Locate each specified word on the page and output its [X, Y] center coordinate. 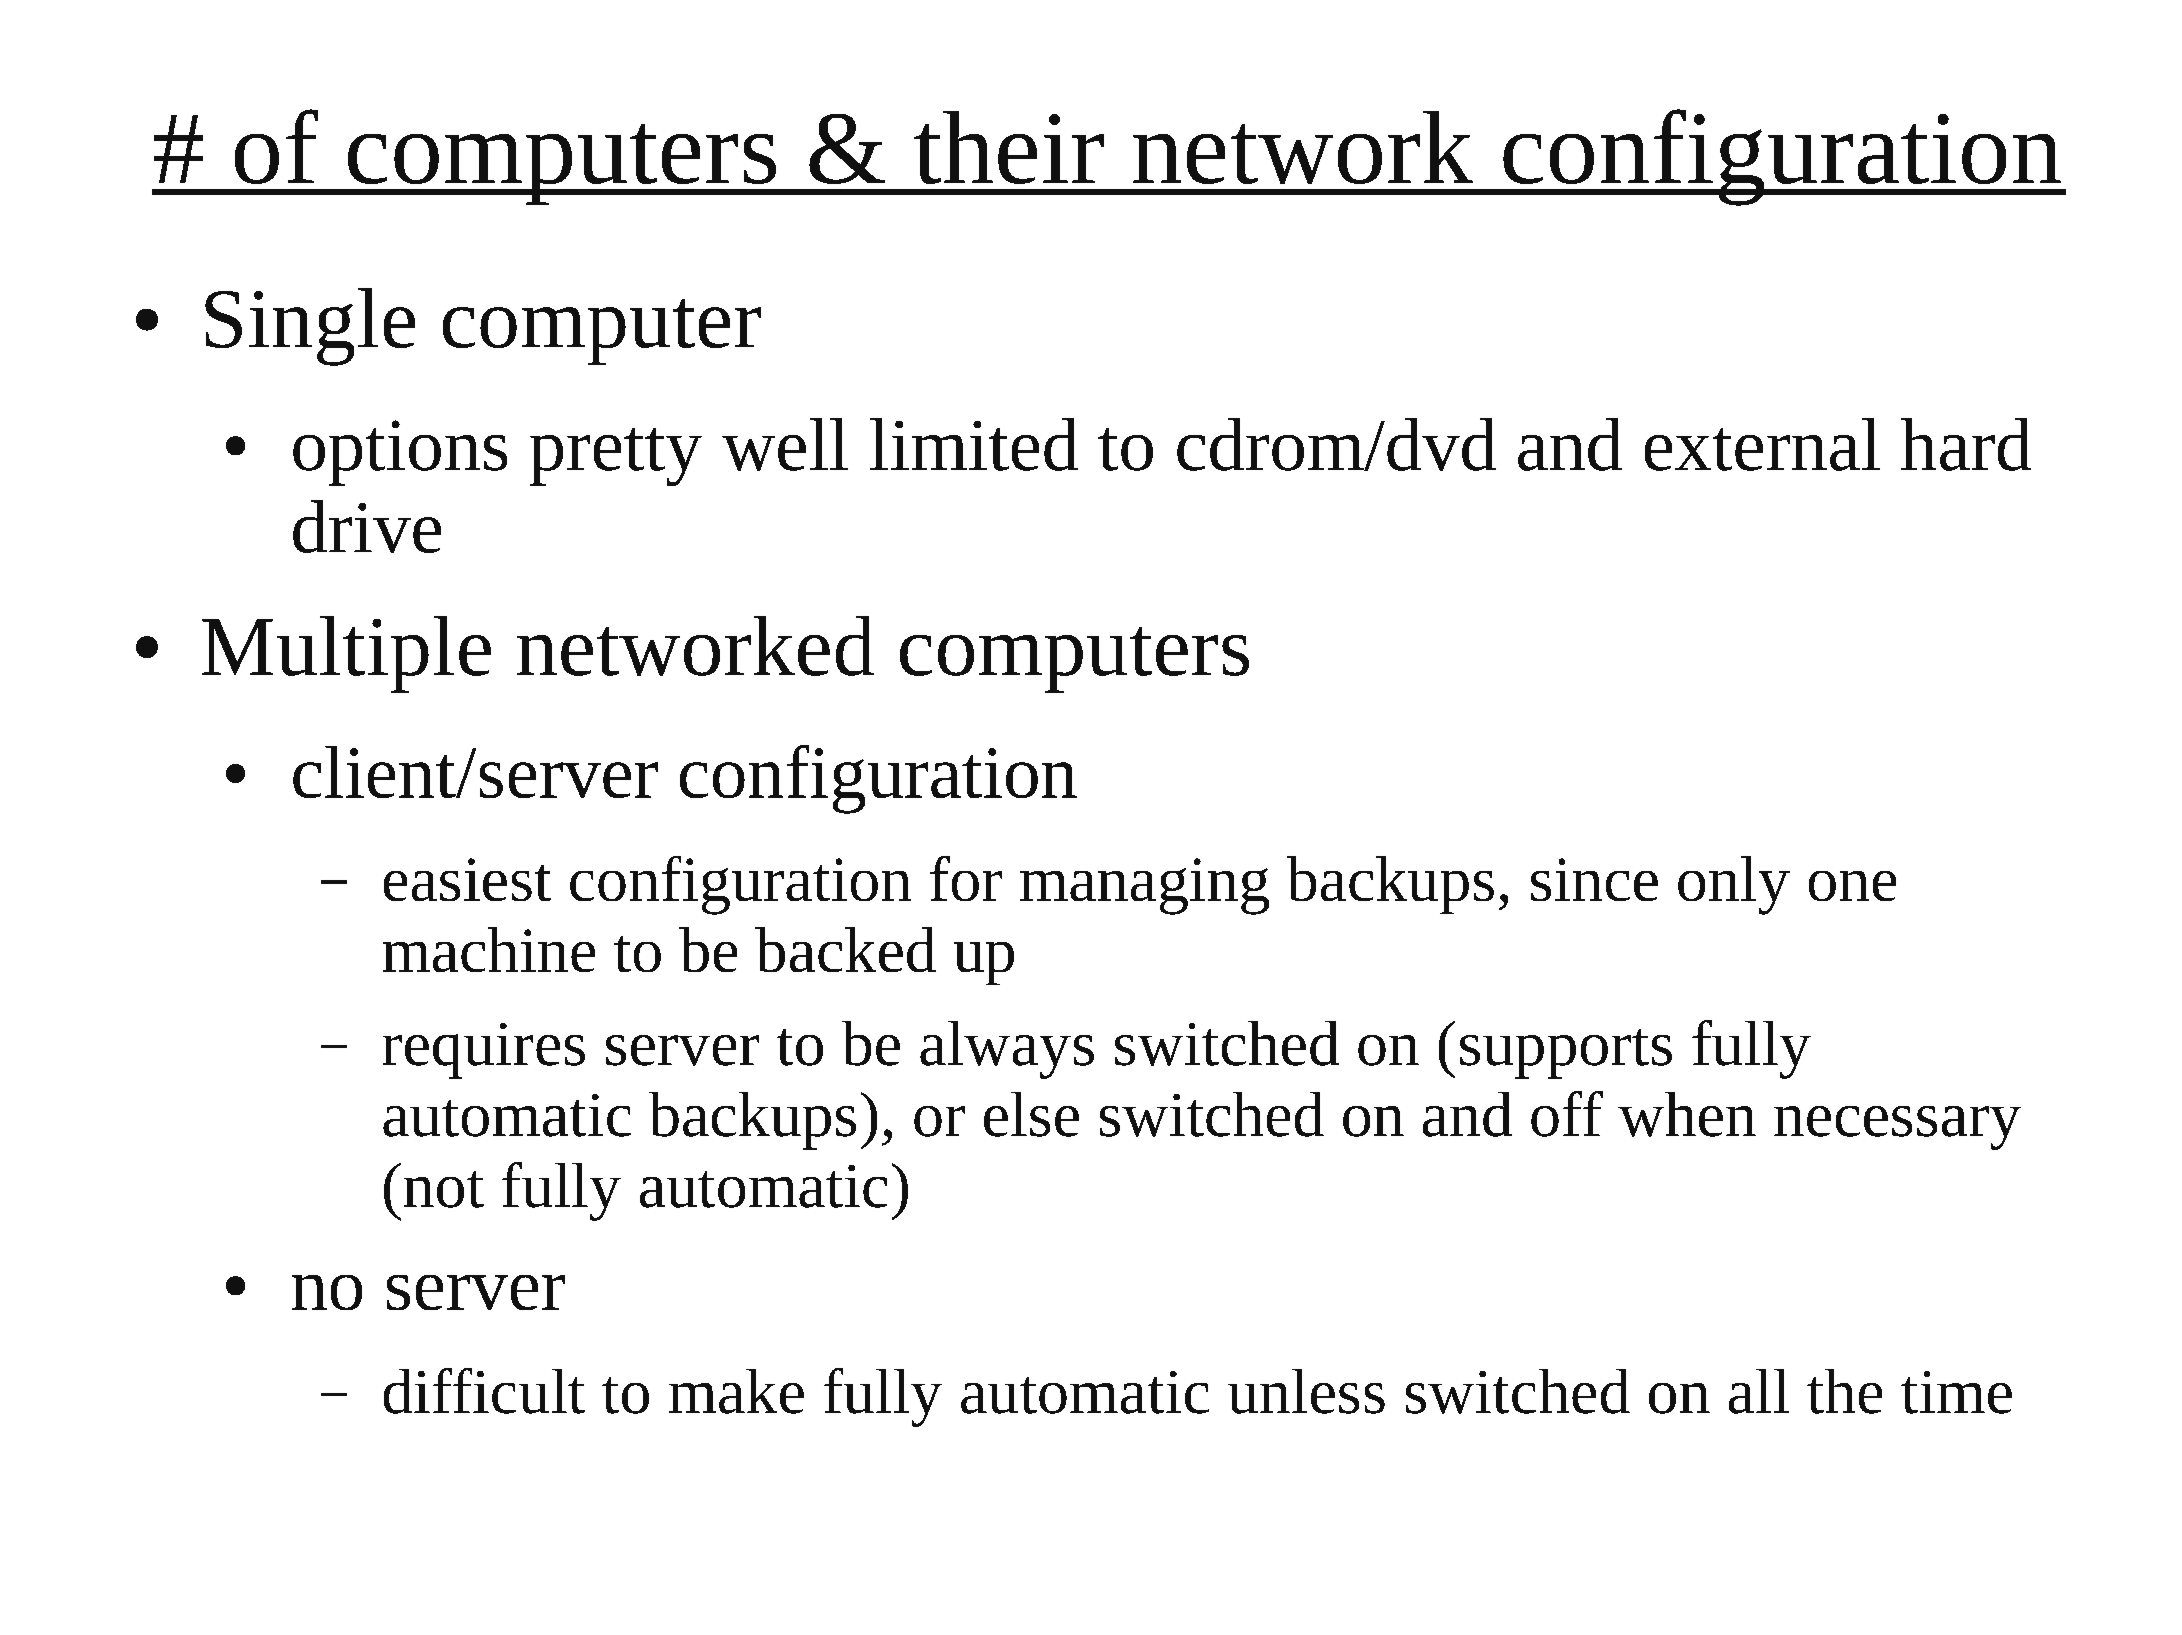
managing [1144, 886]
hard [1966, 444]
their [1009, 147]
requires [484, 1051]
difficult [484, 1391]
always [1007, 1050]
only [1734, 885]
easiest [467, 879]
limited [974, 444]
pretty [616, 457]
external [1762, 444]
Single [310, 327]
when [1687, 1114]
